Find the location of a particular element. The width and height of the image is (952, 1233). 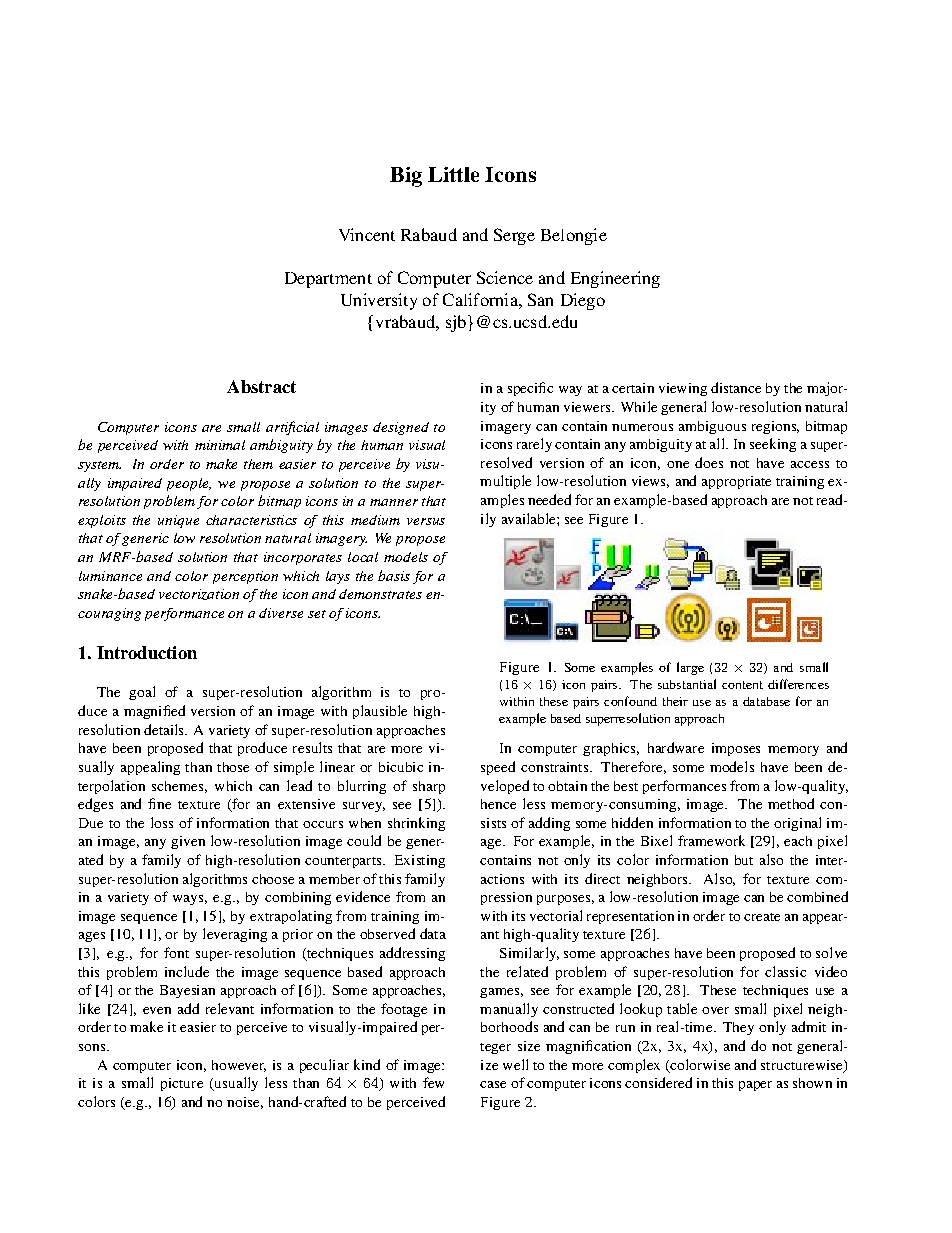

but is located at coordinates (744, 860).
